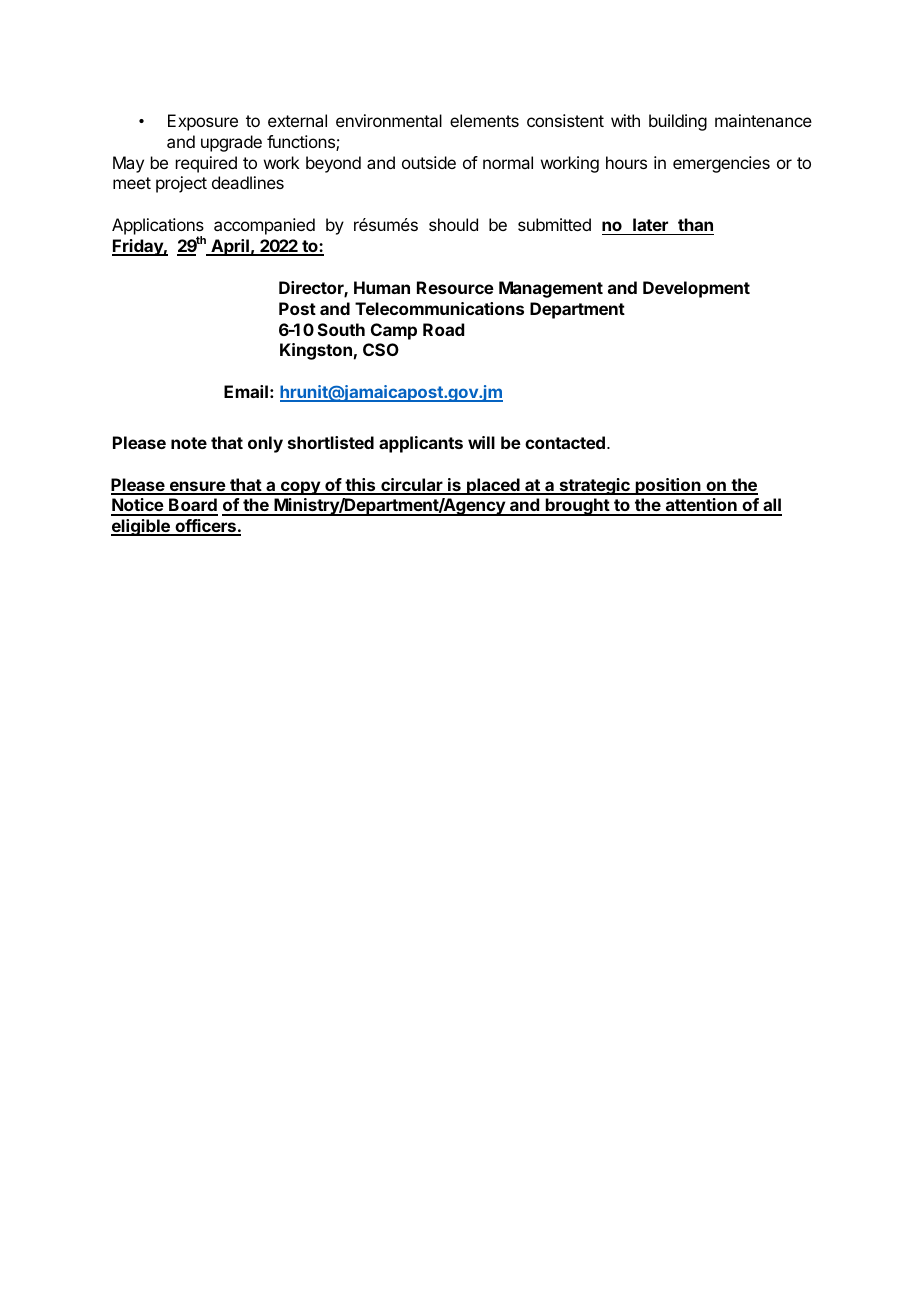 The width and height of the screenshot is (924, 1308). What do you see at coordinates (203, 122) in the screenshot?
I see `Exposure` at bounding box center [203, 122].
